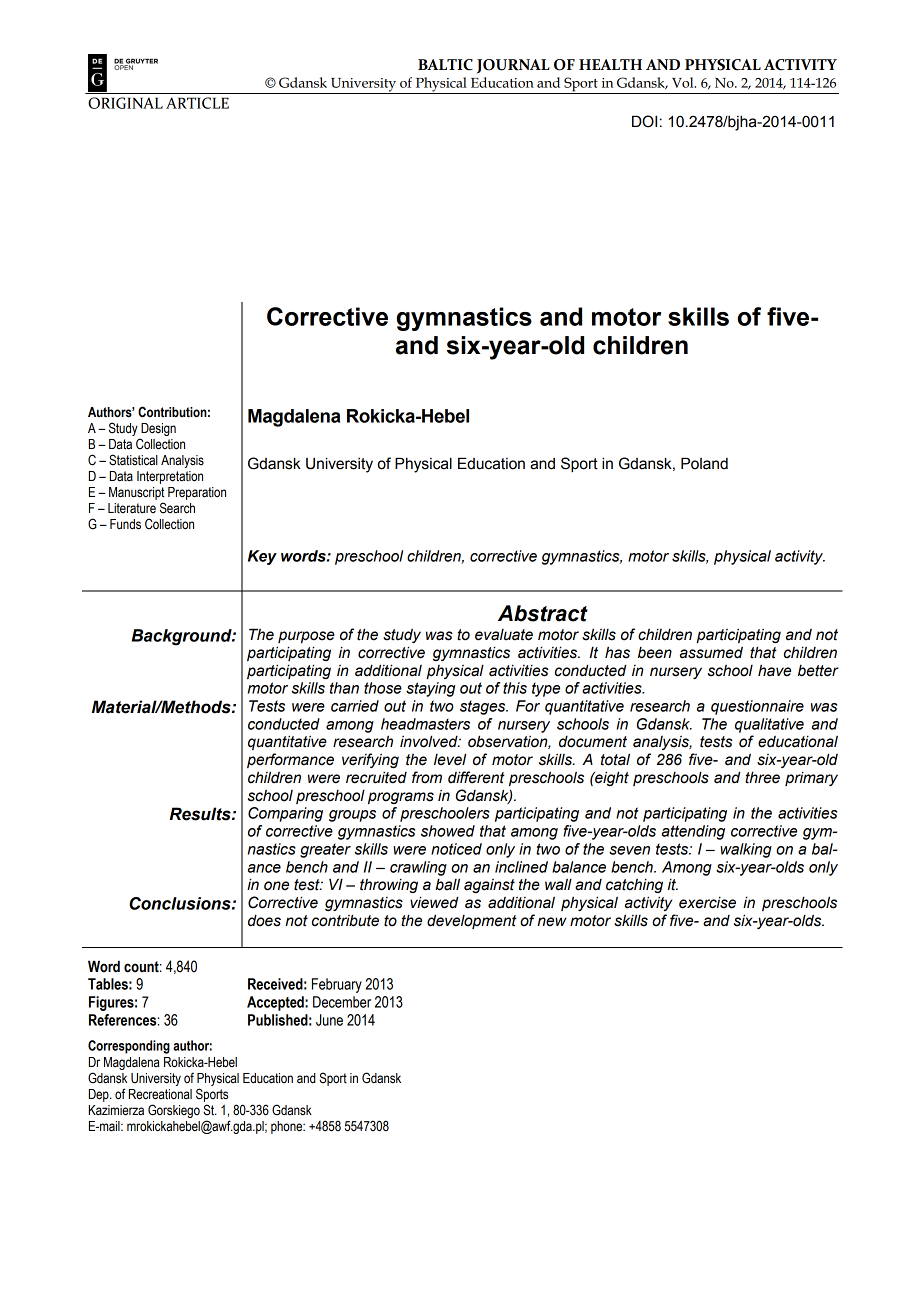 Image resolution: width=924 pixels, height=1308 pixels. I want to click on Key, so click(262, 557).
